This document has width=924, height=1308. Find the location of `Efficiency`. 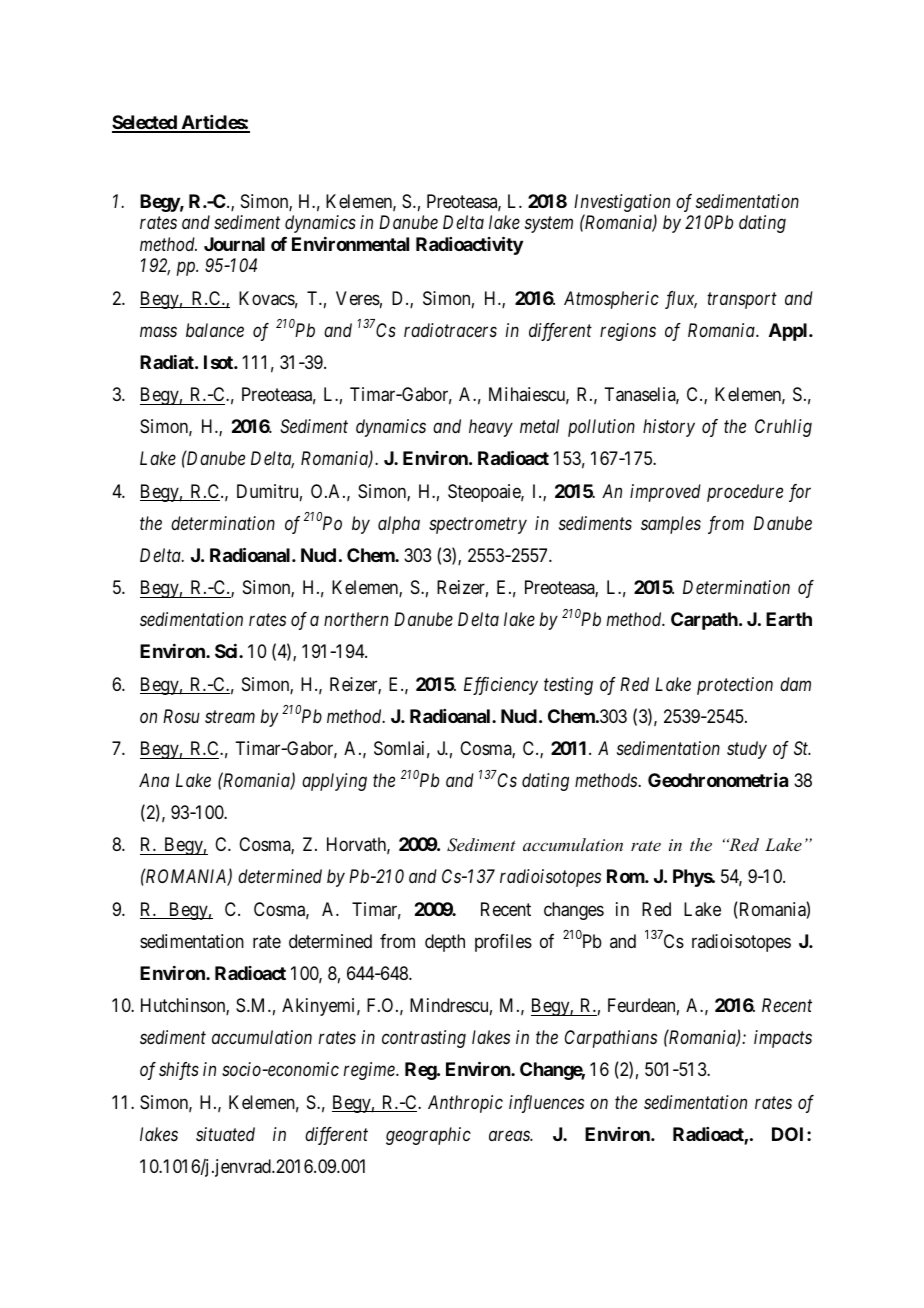

Efficiency is located at coordinates (501, 686).
